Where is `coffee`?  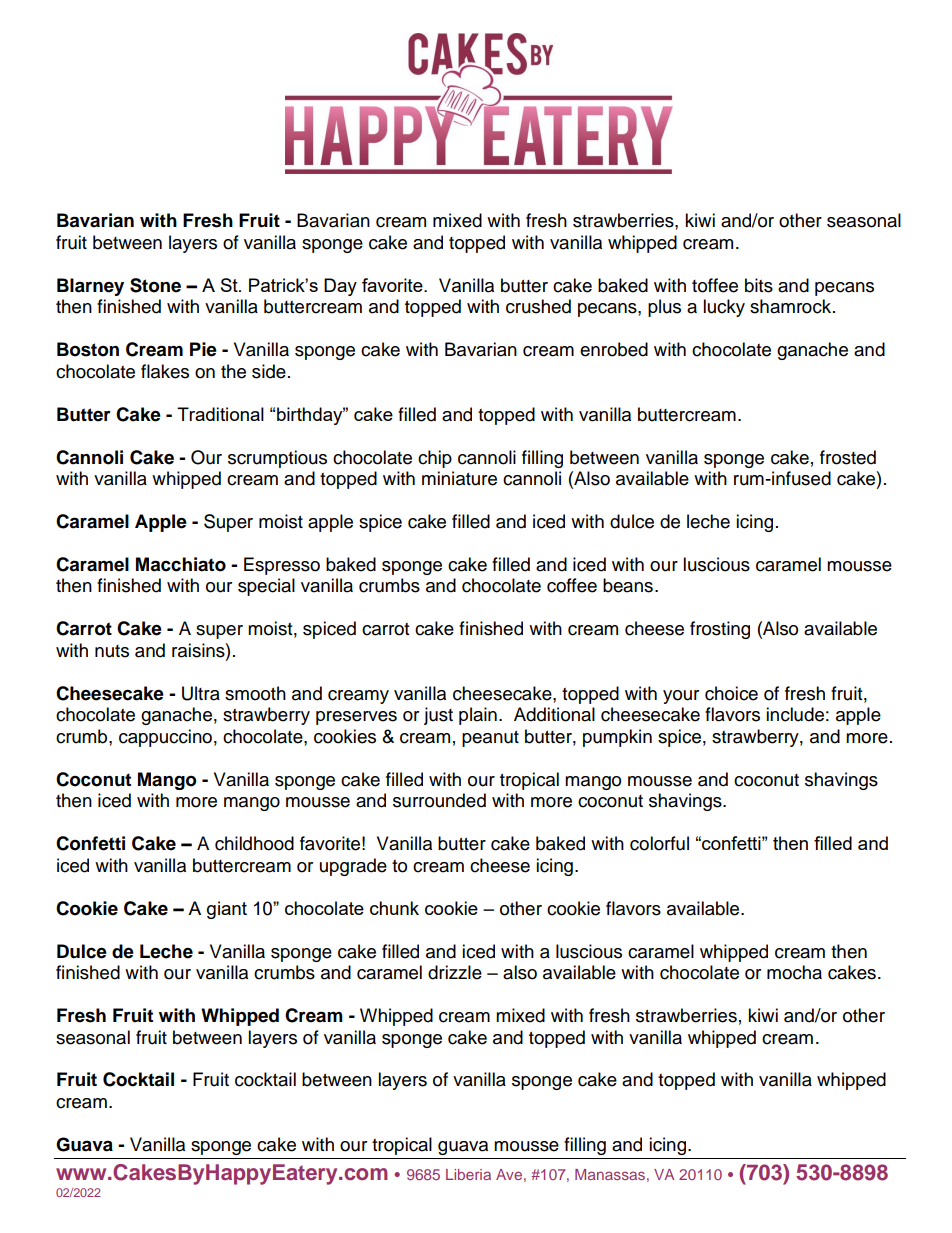 coffee is located at coordinates (572, 585).
